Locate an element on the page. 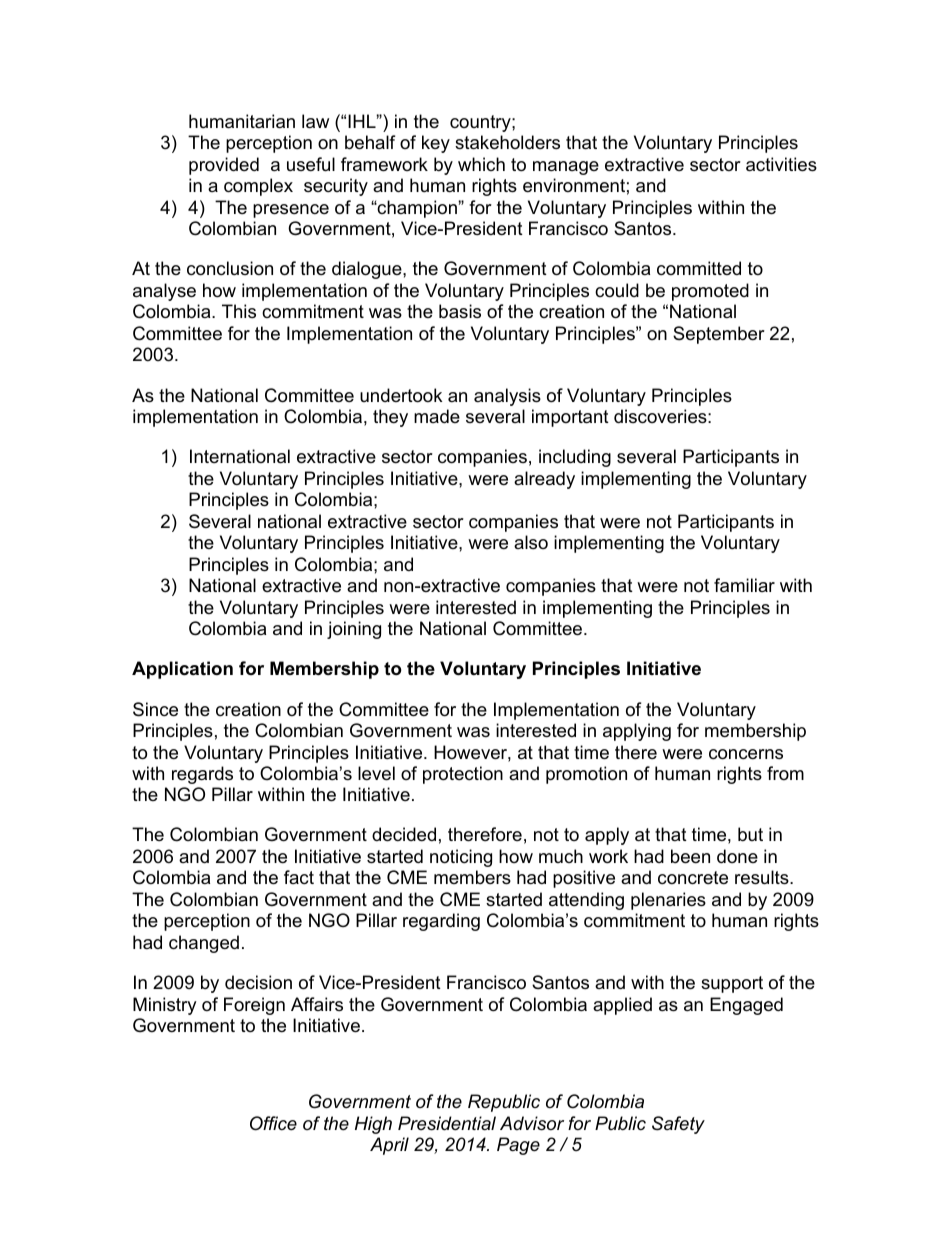 The height and width of the image is (1233, 952). concerns is located at coordinates (746, 754).
